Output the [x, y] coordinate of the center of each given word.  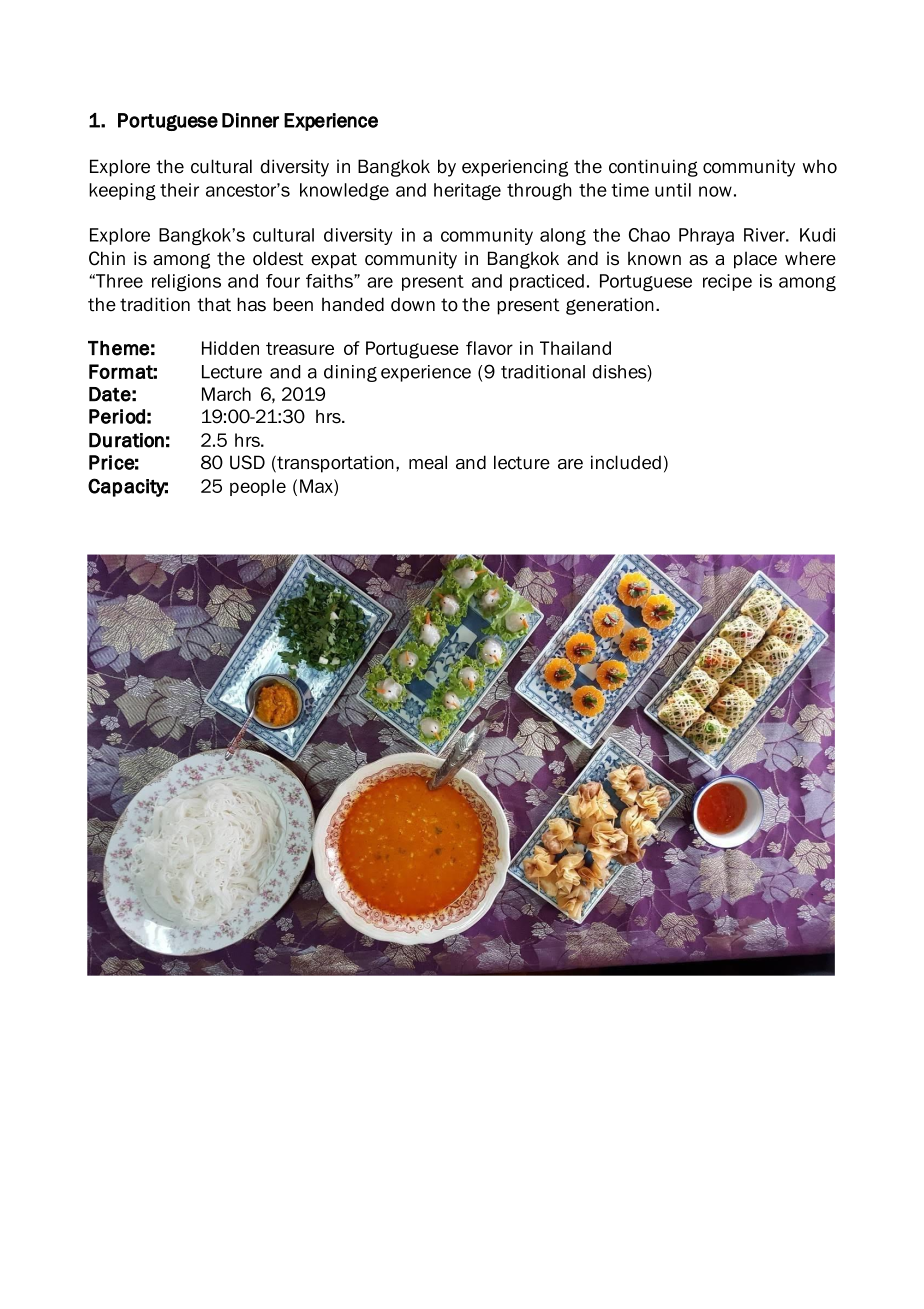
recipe [727, 282]
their [179, 190]
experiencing [515, 168]
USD [247, 462]
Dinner [250, 120]
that [214, 304]
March [226, 394]
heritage [467, 192]
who [819, 166]
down [413, 304]
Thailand [575, 348]
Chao [649, 235]
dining [350, 373]
